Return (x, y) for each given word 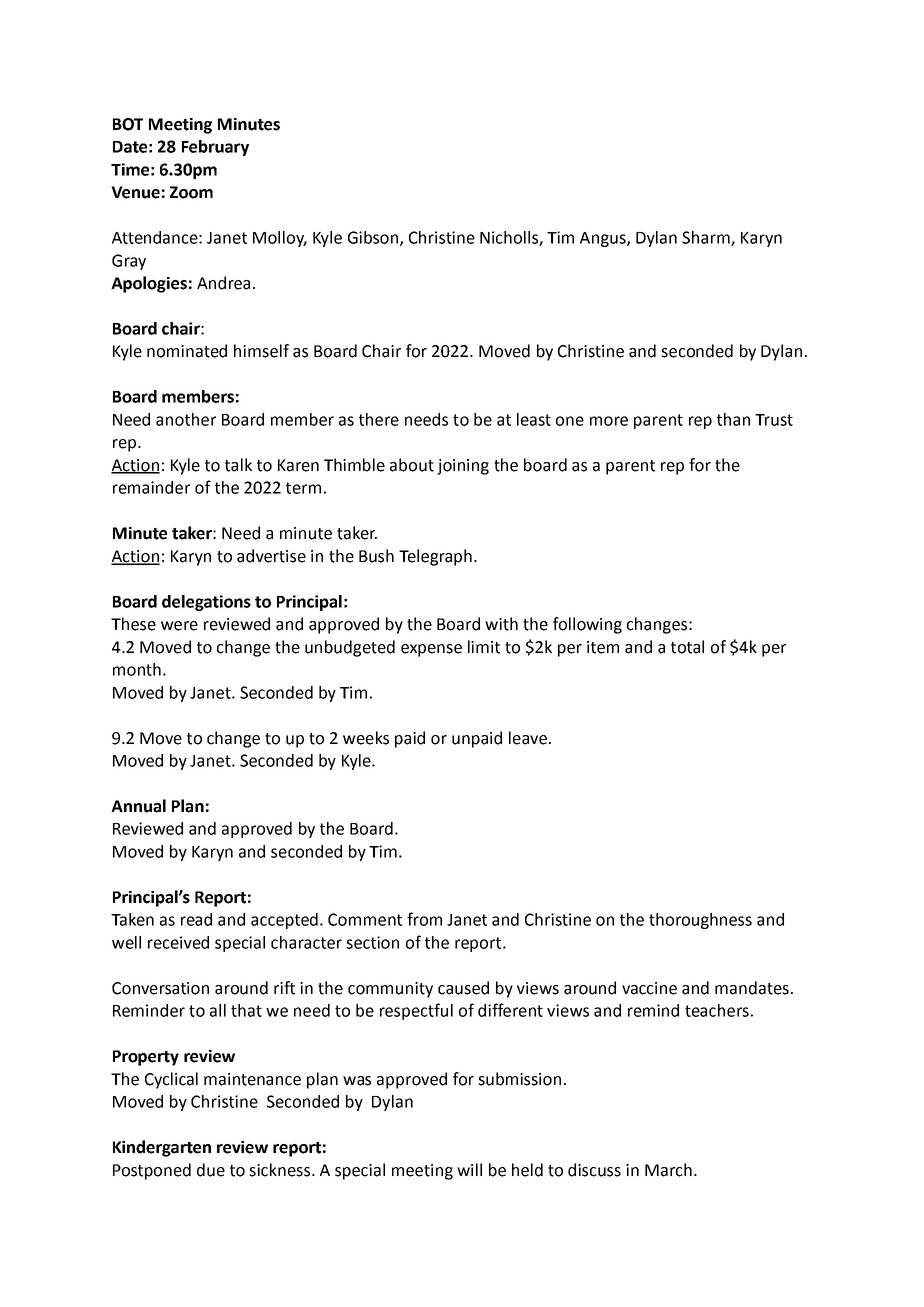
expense (431, 650)
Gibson (374, 238)
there (379, 419)
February (215, 148)
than (733, 419)
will (469, 1169)
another (186, 419)
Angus (604, 239)
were (179, 626)
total (687, 647)
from (424, 919)
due (211, 1170)
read (196, 919)
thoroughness (700, 921)
